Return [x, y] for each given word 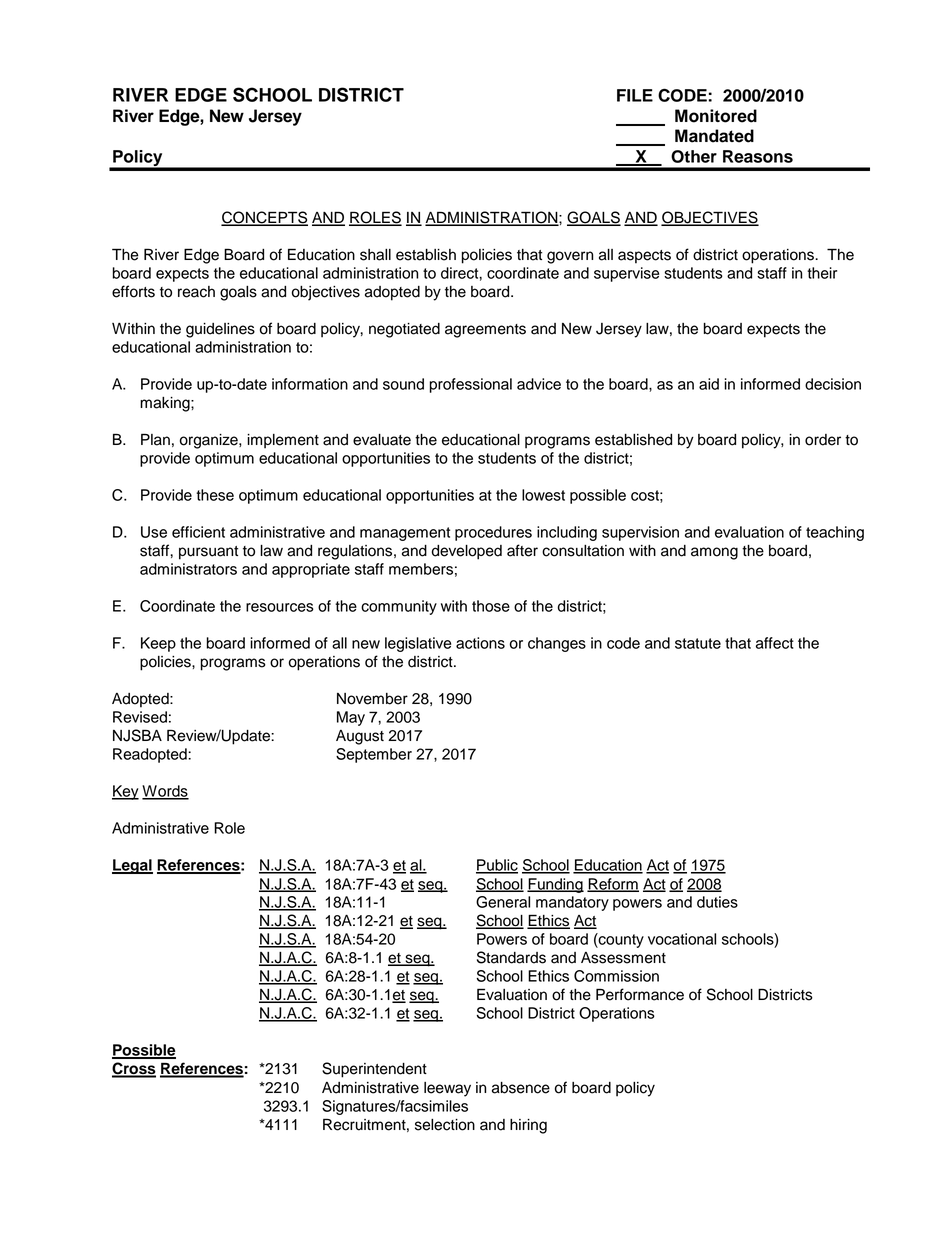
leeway [447, 1089]
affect [775, 643]
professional [471, 385]
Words [165, 792]
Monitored [716, 116]
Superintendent [374, 1070]
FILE [635, 95]
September [374, 755]
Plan [155, 439]
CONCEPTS [264, 218]
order [823, 440]
